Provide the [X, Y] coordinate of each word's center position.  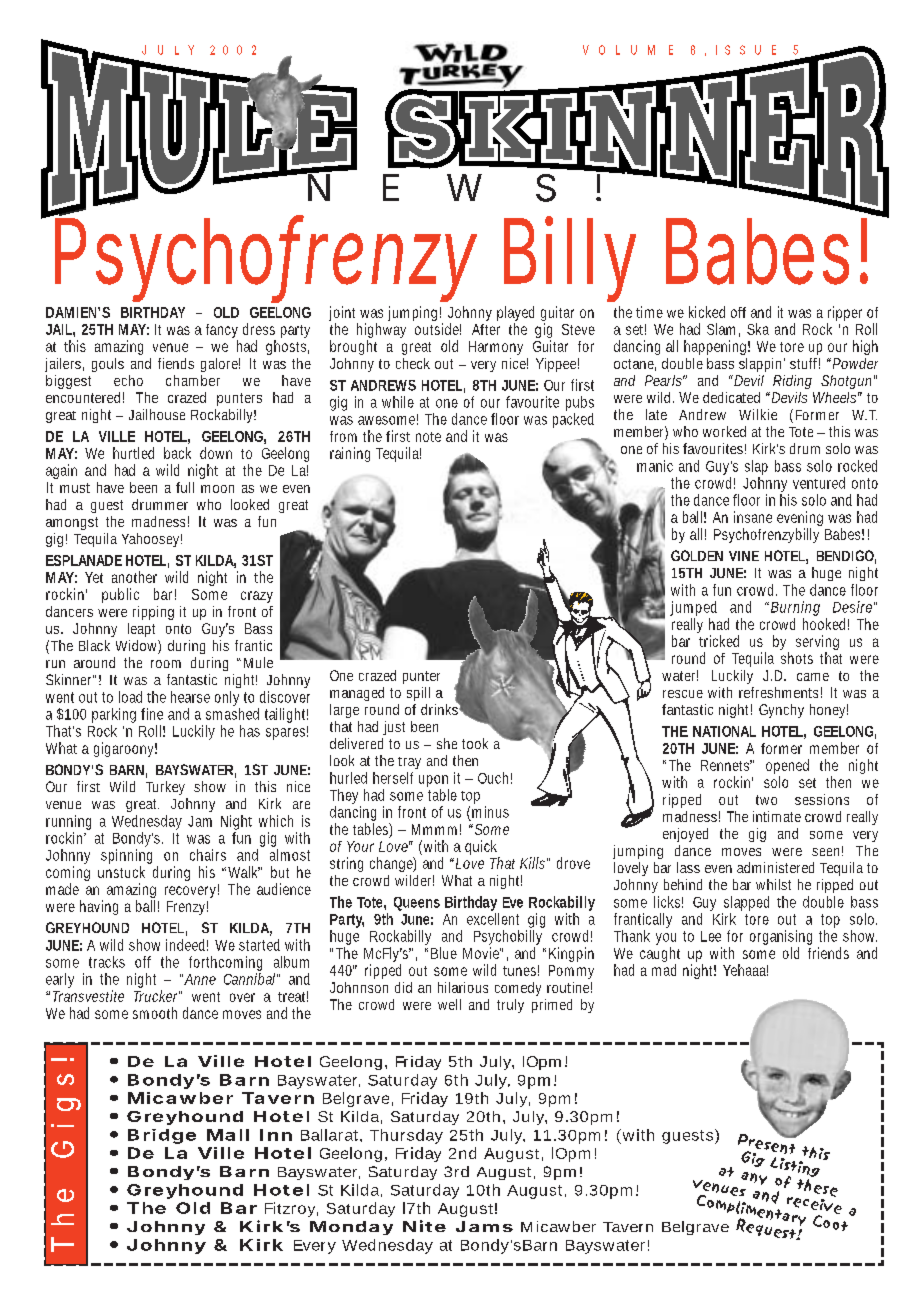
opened [787, 768]
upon [433, 781]
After [486, 329]
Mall [228, 1135]
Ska [758, 329]
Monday [351, 1228]
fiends [176, 363]
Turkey [165, 788]
